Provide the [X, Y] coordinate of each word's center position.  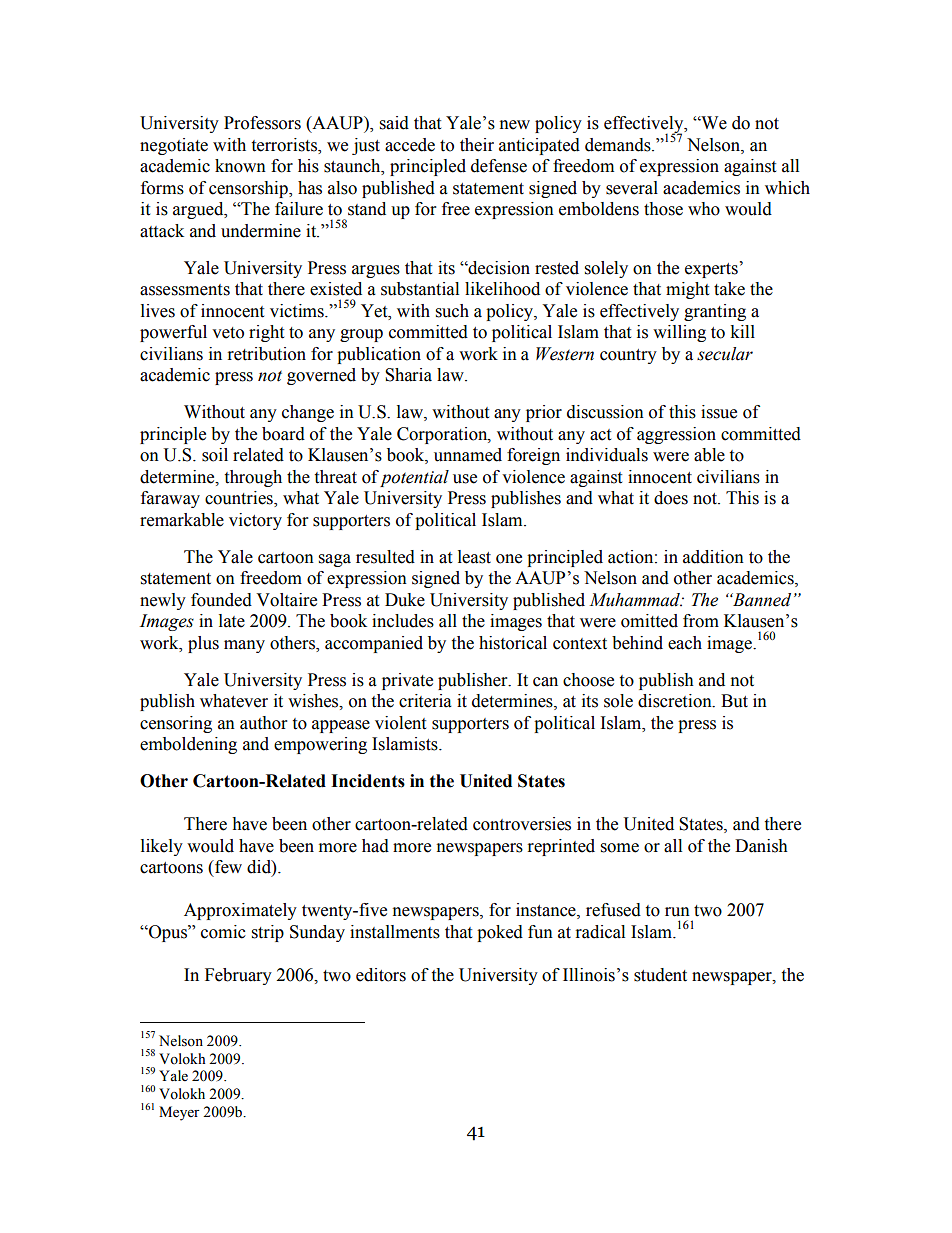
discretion [676, 701]
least [474, 557]
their [477, 145]
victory [255, 521]
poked [500, 933]
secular [725, 354]
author [263, 723]
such [452, 311]
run [677, 912]
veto [228, 333]
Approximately [240, 911]
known [240, 166]
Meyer [179, 1113]
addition [713, 557]
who [704, 209]
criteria [425, 701]
